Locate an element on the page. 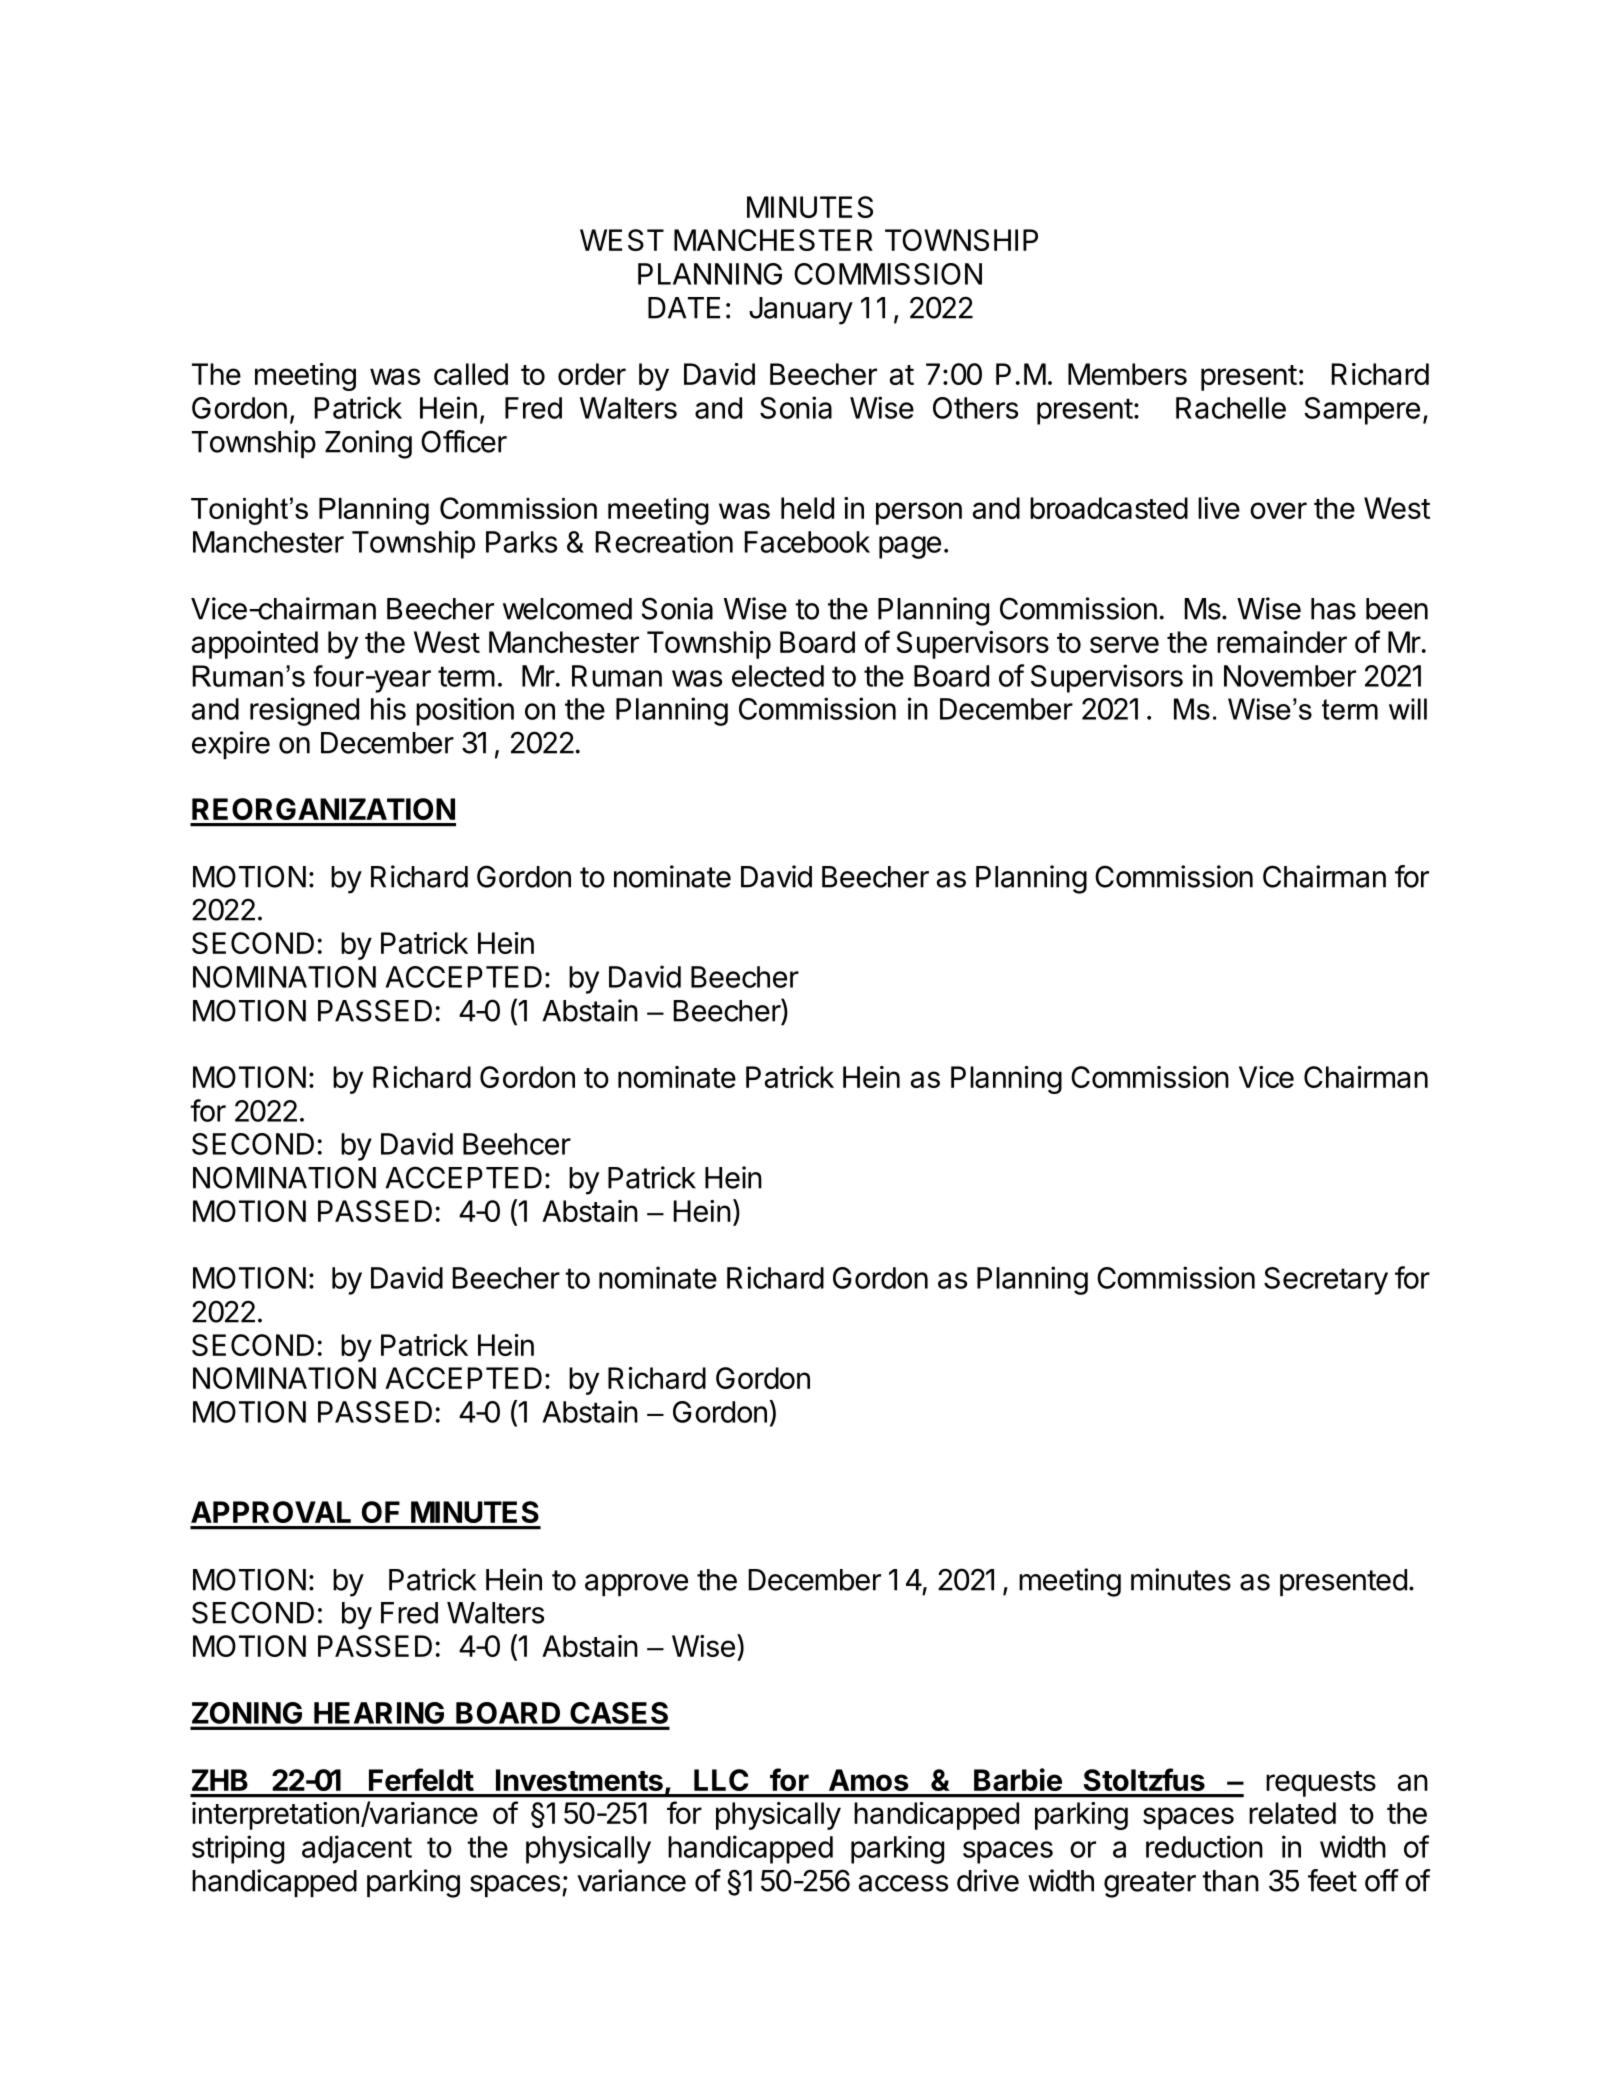  called is located at coordinates (471, 374).
